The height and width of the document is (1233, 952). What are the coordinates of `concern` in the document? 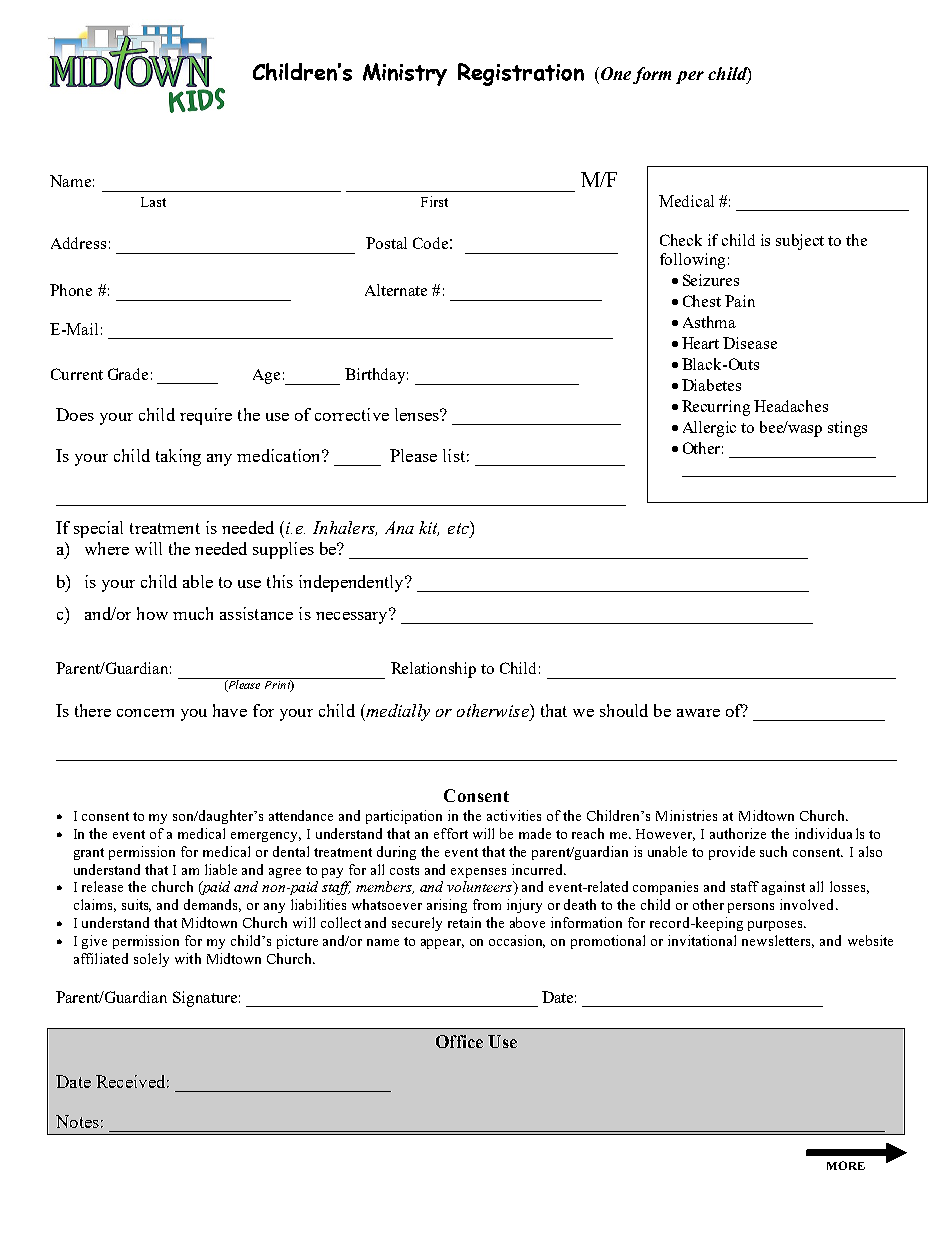 It's located at (145, 713).
